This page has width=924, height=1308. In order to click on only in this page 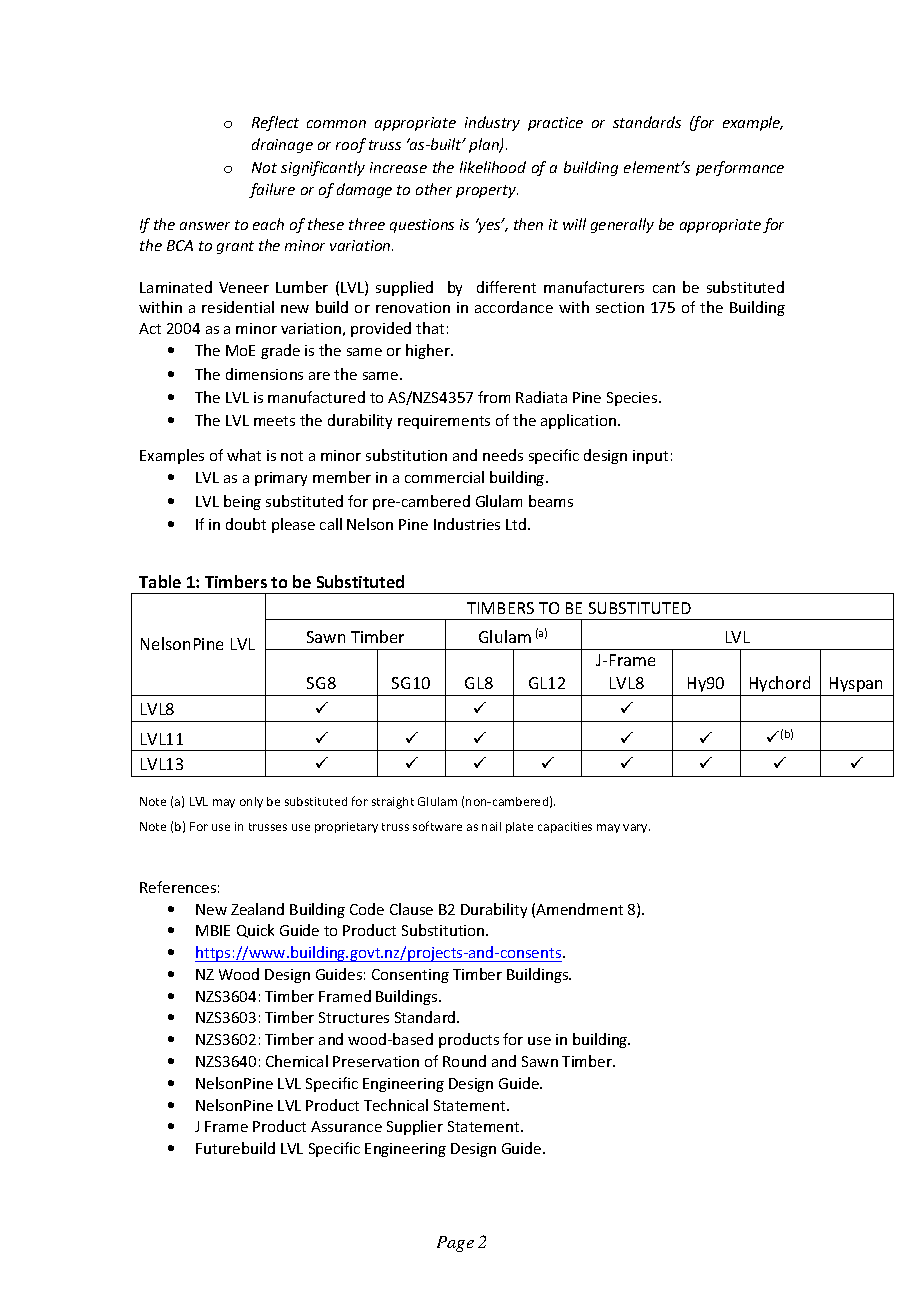, I will do `click(251, 802)`.
